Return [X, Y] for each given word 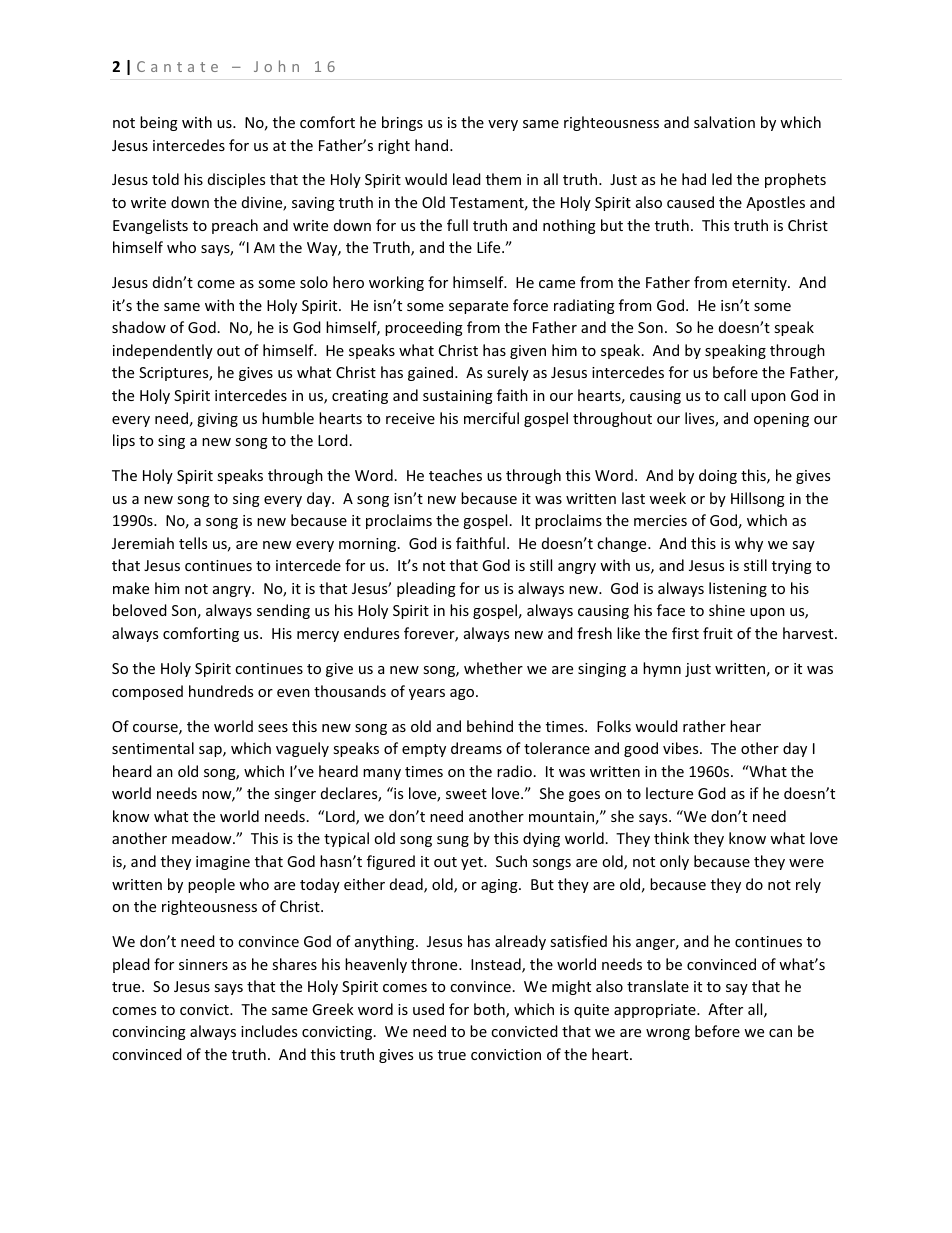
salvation [724, 122]
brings [402, 123]
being [159, 123]
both [490, 1010]
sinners [203, 964]
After [725, 1009]
